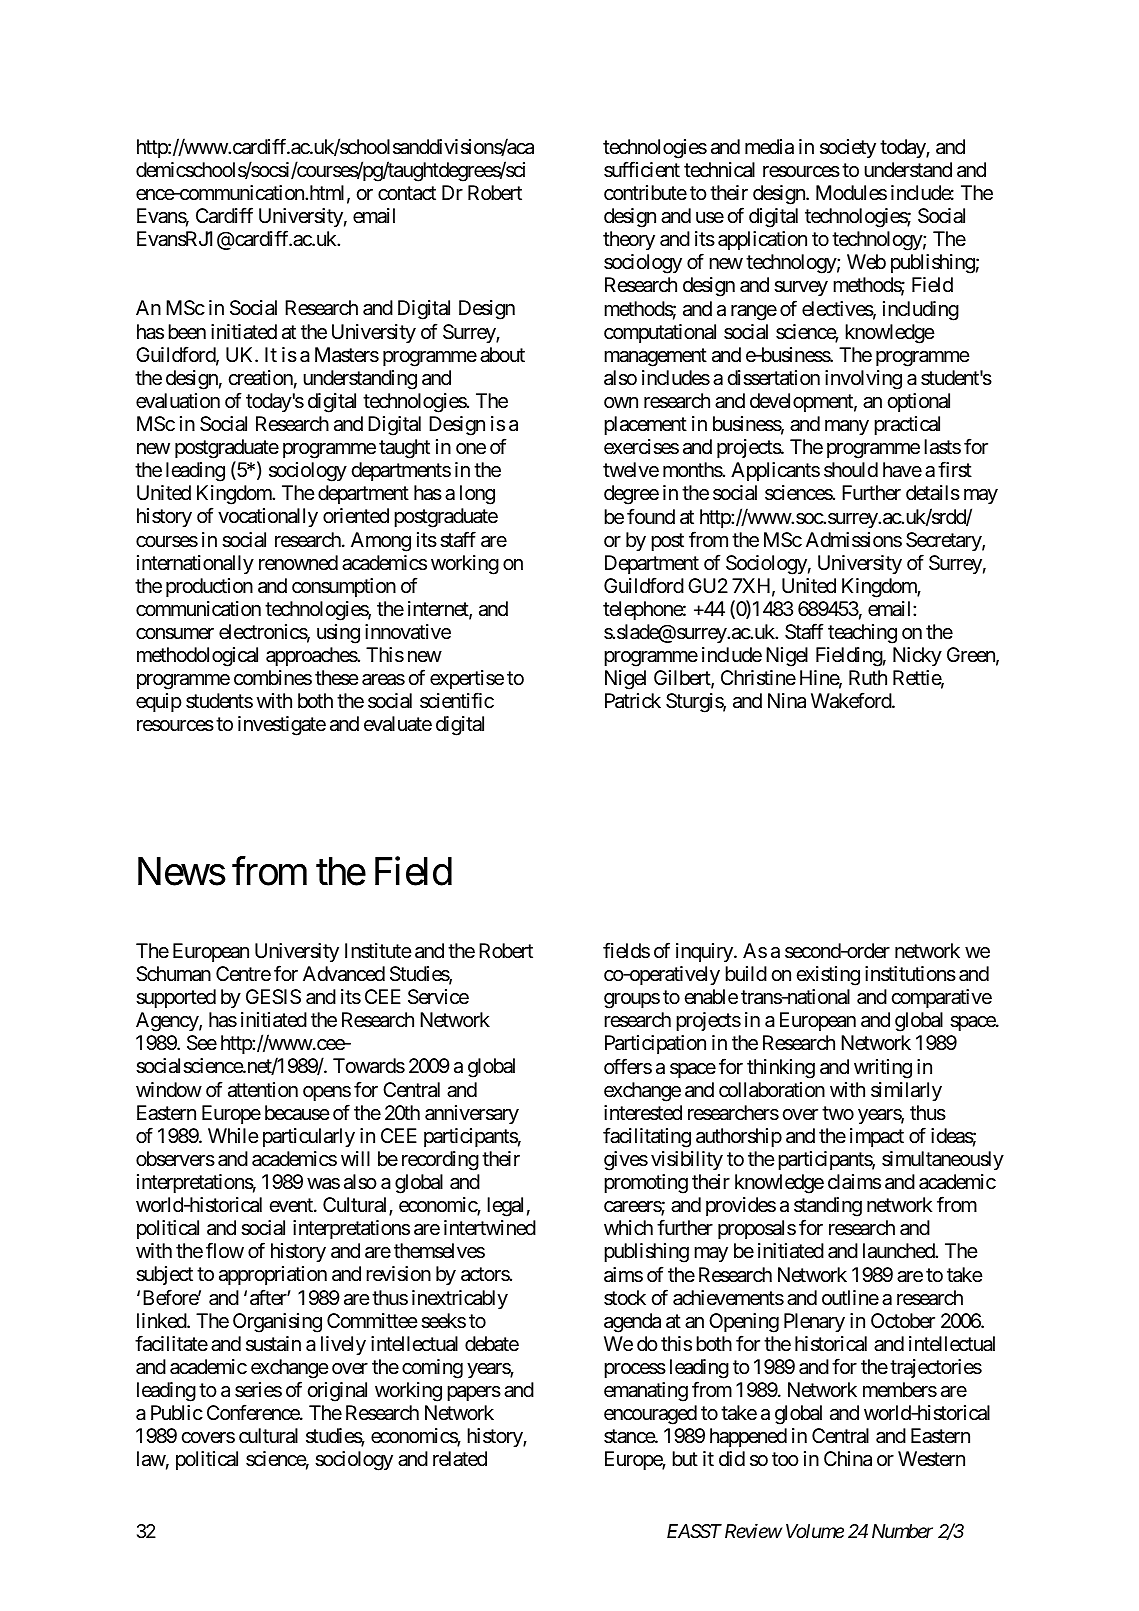 Image resolution: width=1139 pixels, height=1611 pixels. I want to click on writing, so click(883, 1069).
